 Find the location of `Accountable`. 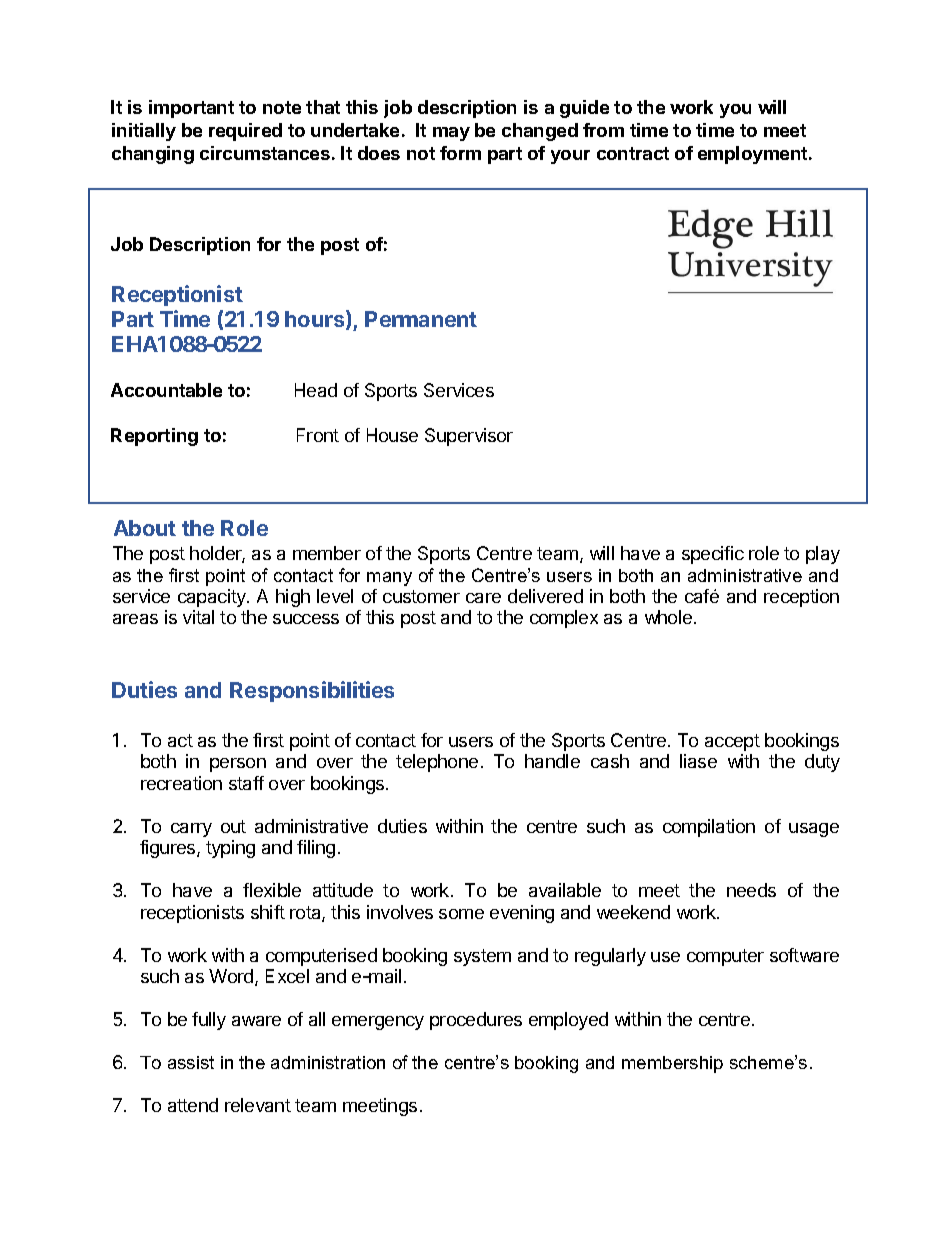

Accountable is located at coordinates (166, 390).
